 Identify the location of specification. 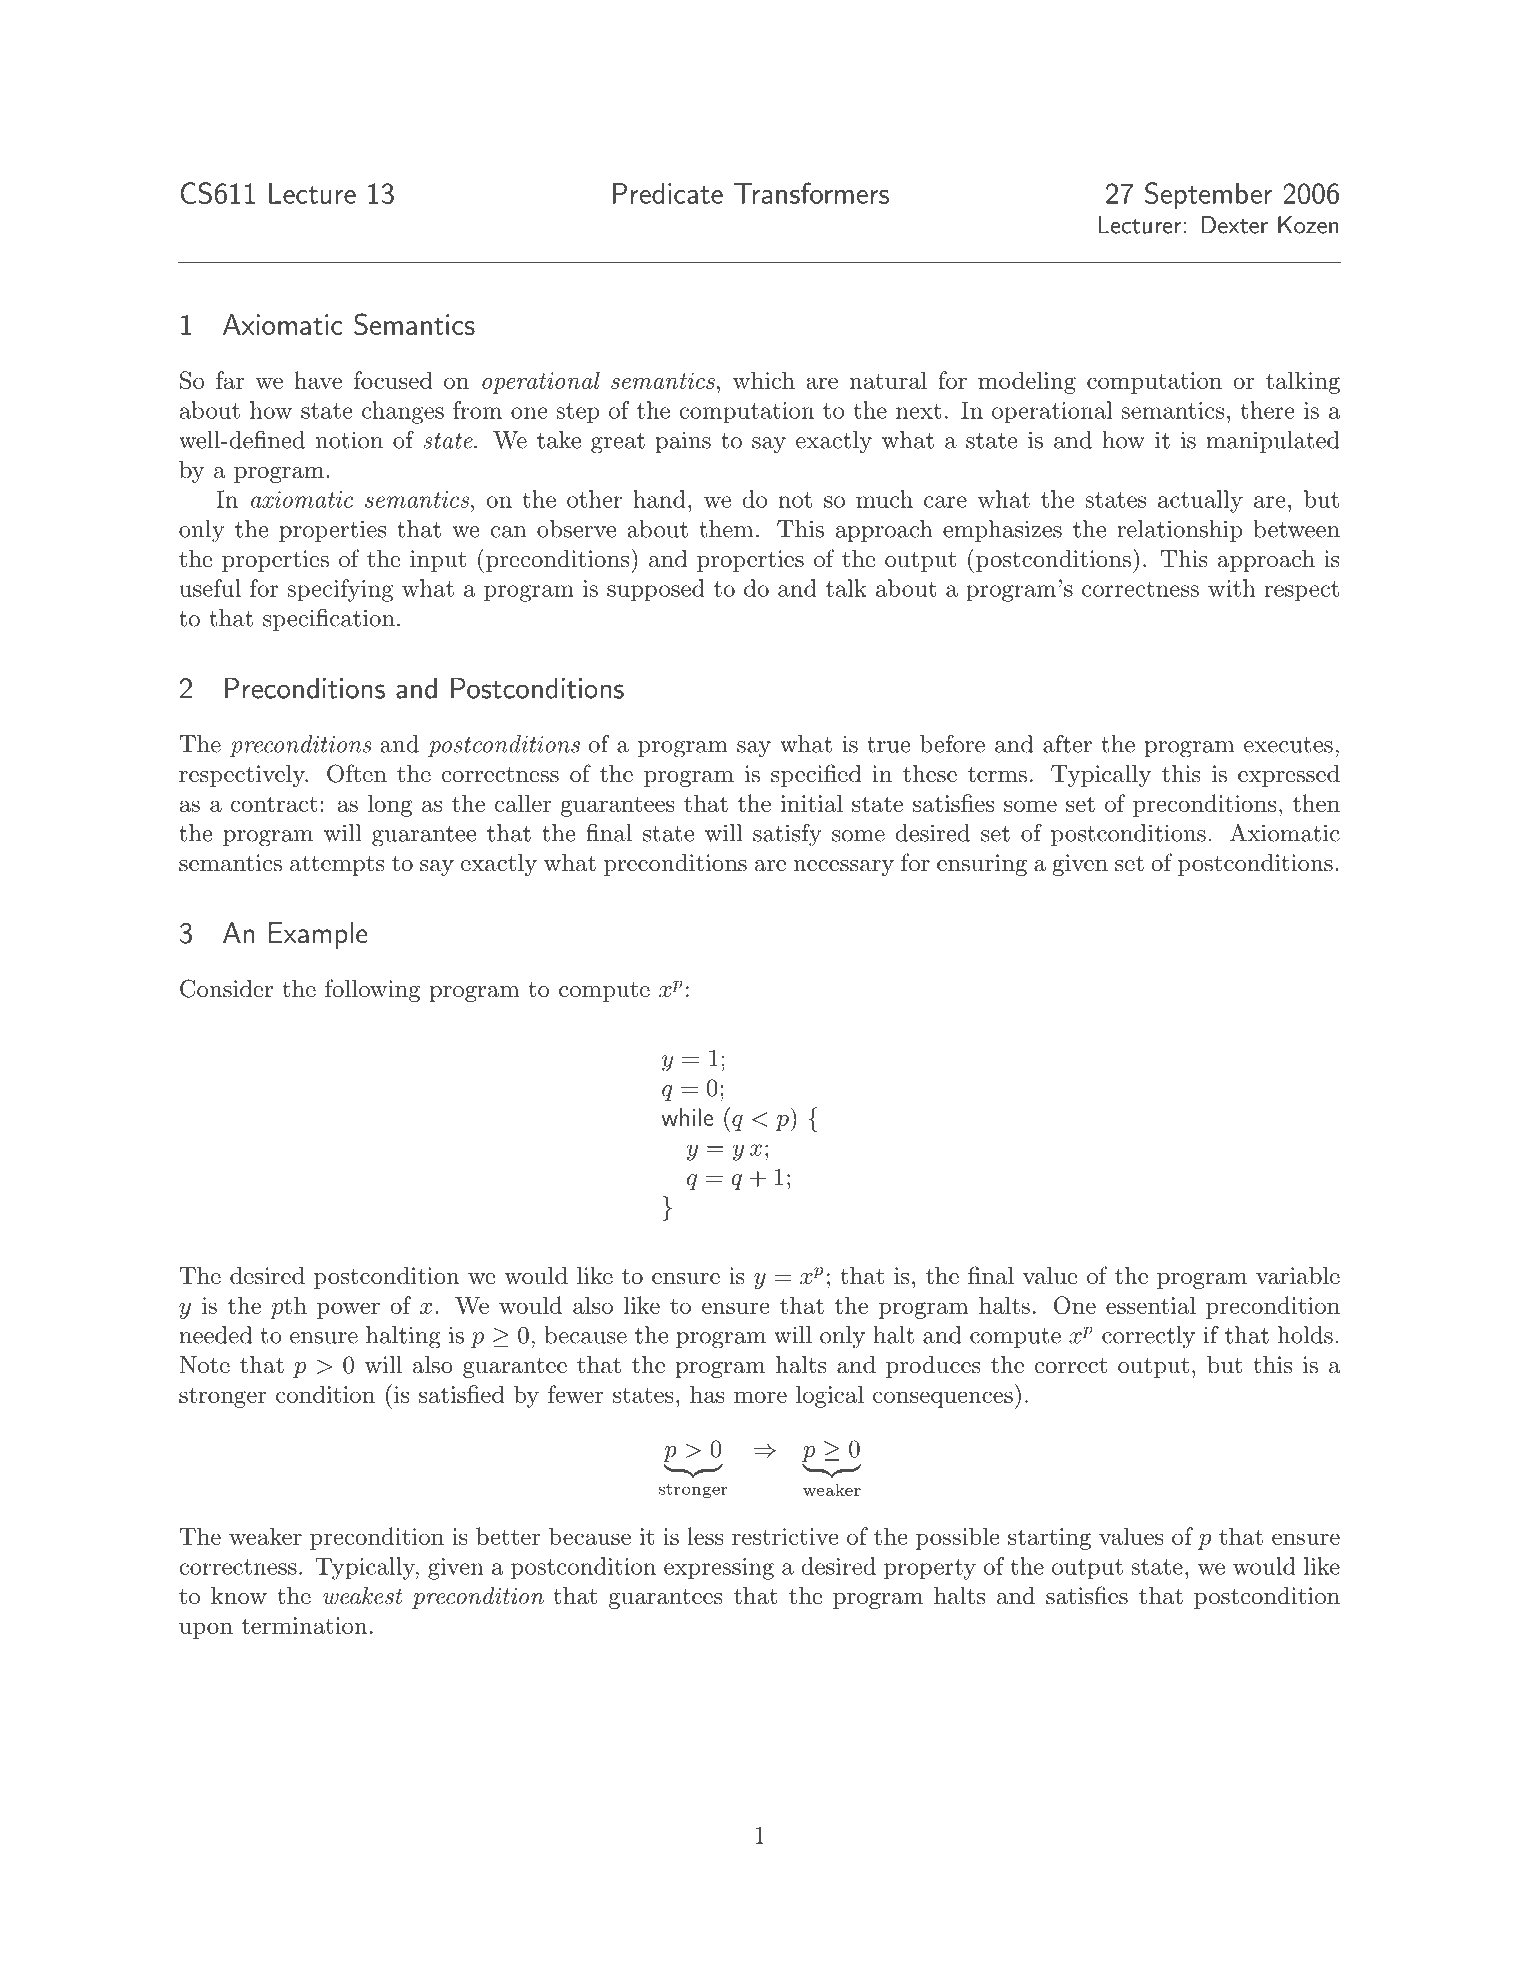
(329, 620).
